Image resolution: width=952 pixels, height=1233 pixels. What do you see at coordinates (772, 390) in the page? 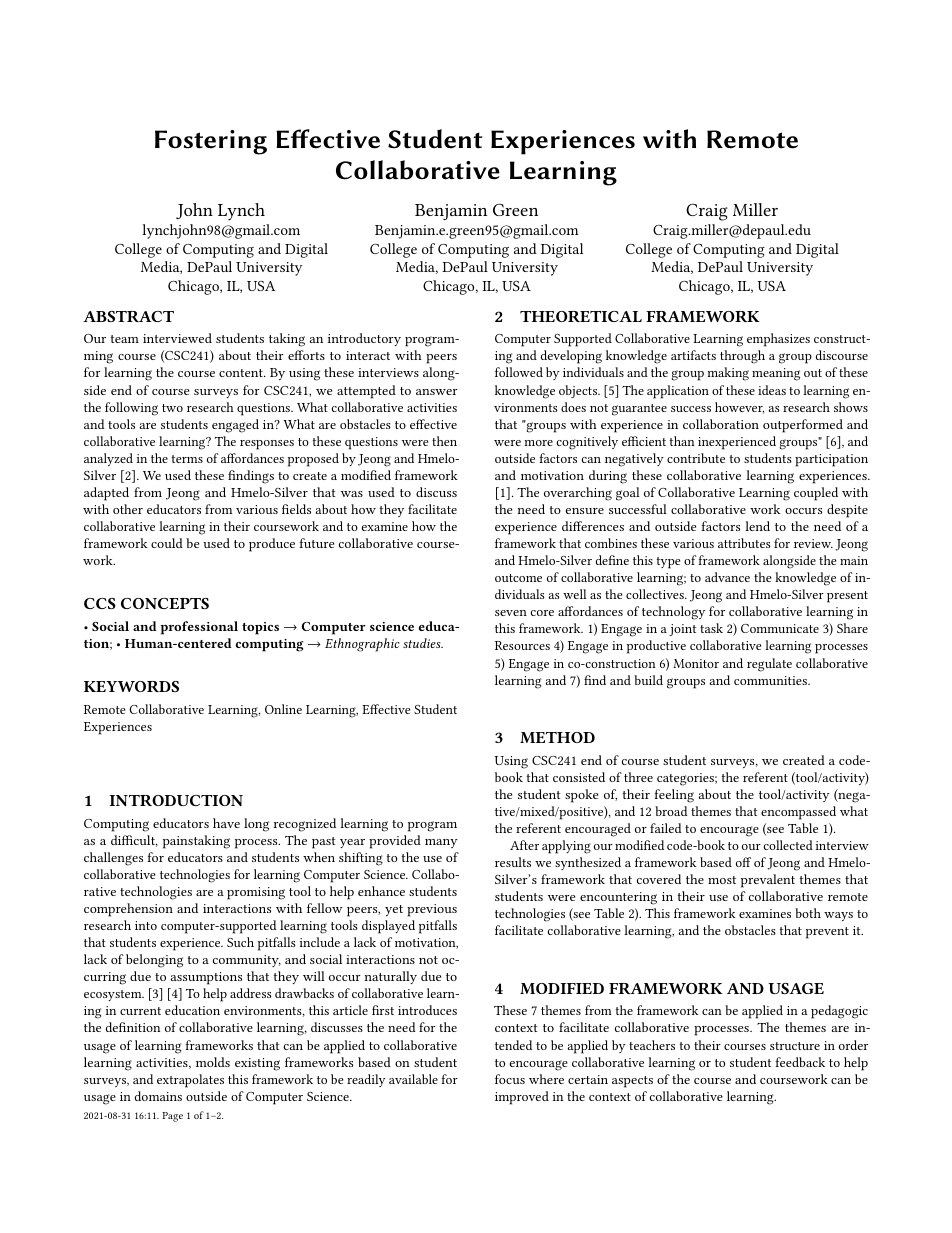
I see `ideas` at bounding box center [772, 390].
